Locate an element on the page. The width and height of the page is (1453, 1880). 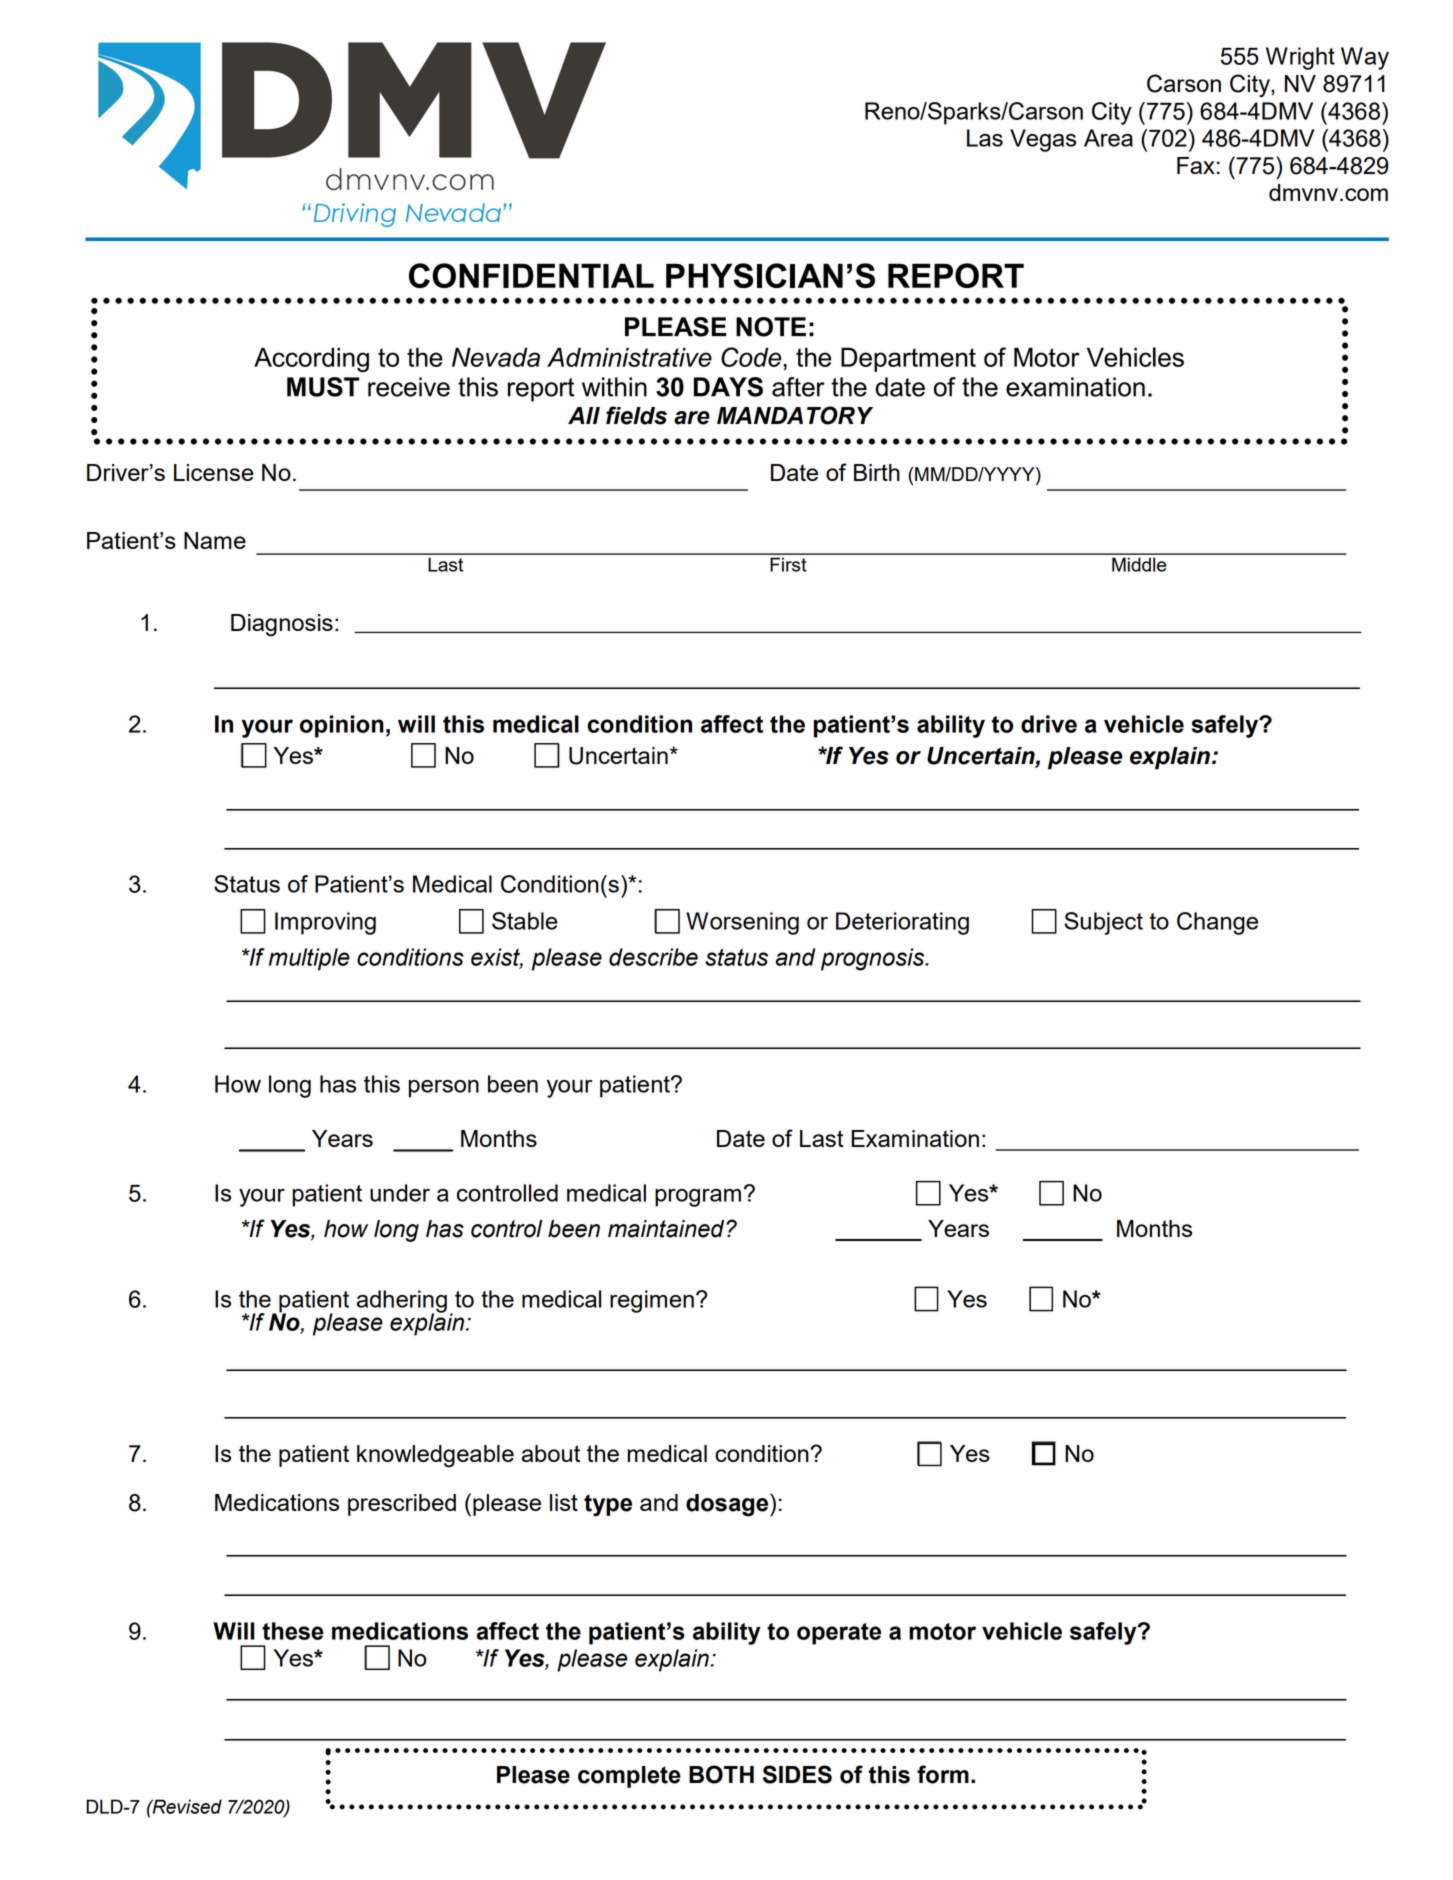
Subject is located at coordinates (1103, 923).
